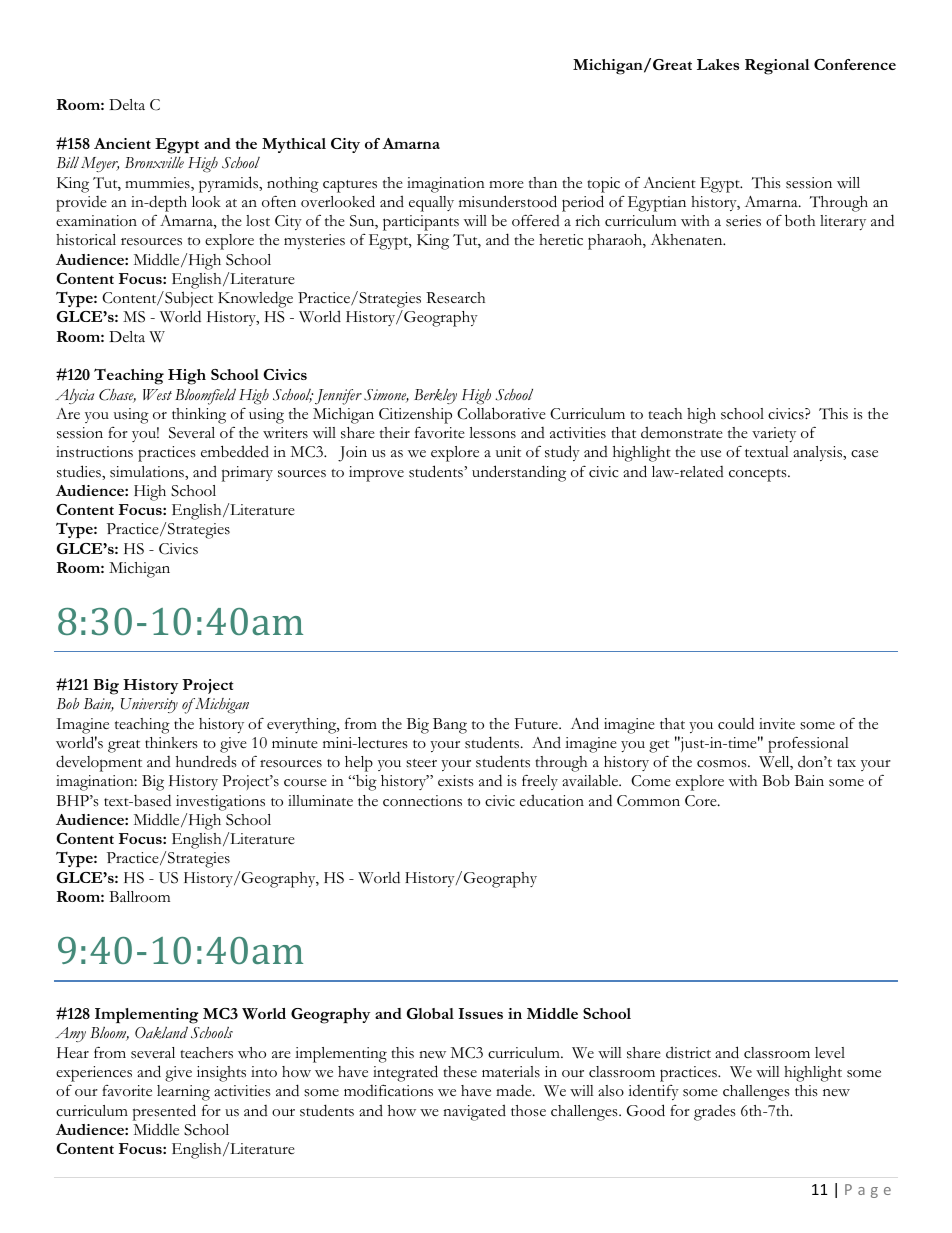 Image resolution: width=952 pixels, height=1233 pixels. Describe the element at coordinates (759, 475) in the screenshot. I see `concepts` at that location.
